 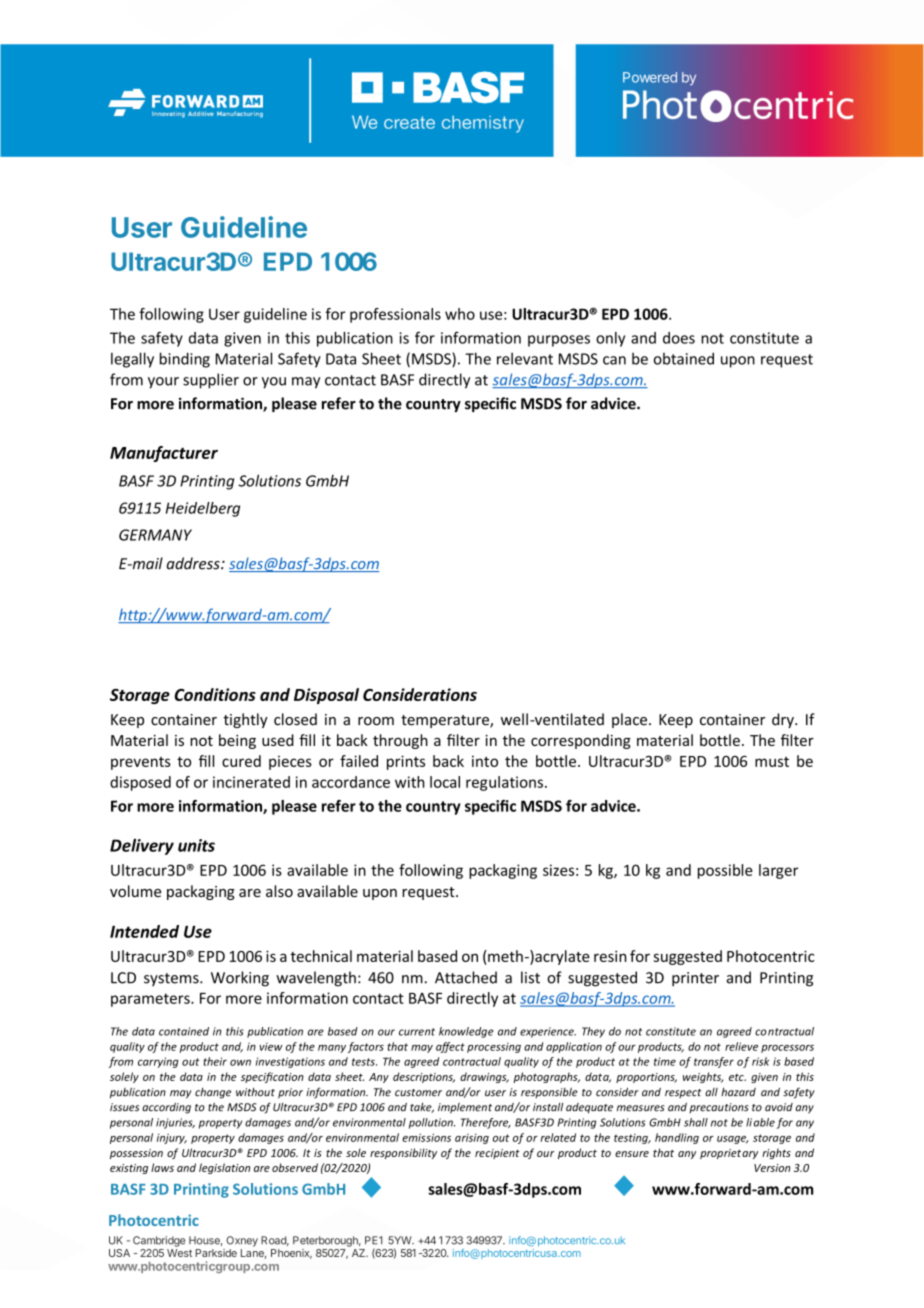 I want to click on relevant, so click(x=525, y=358).
